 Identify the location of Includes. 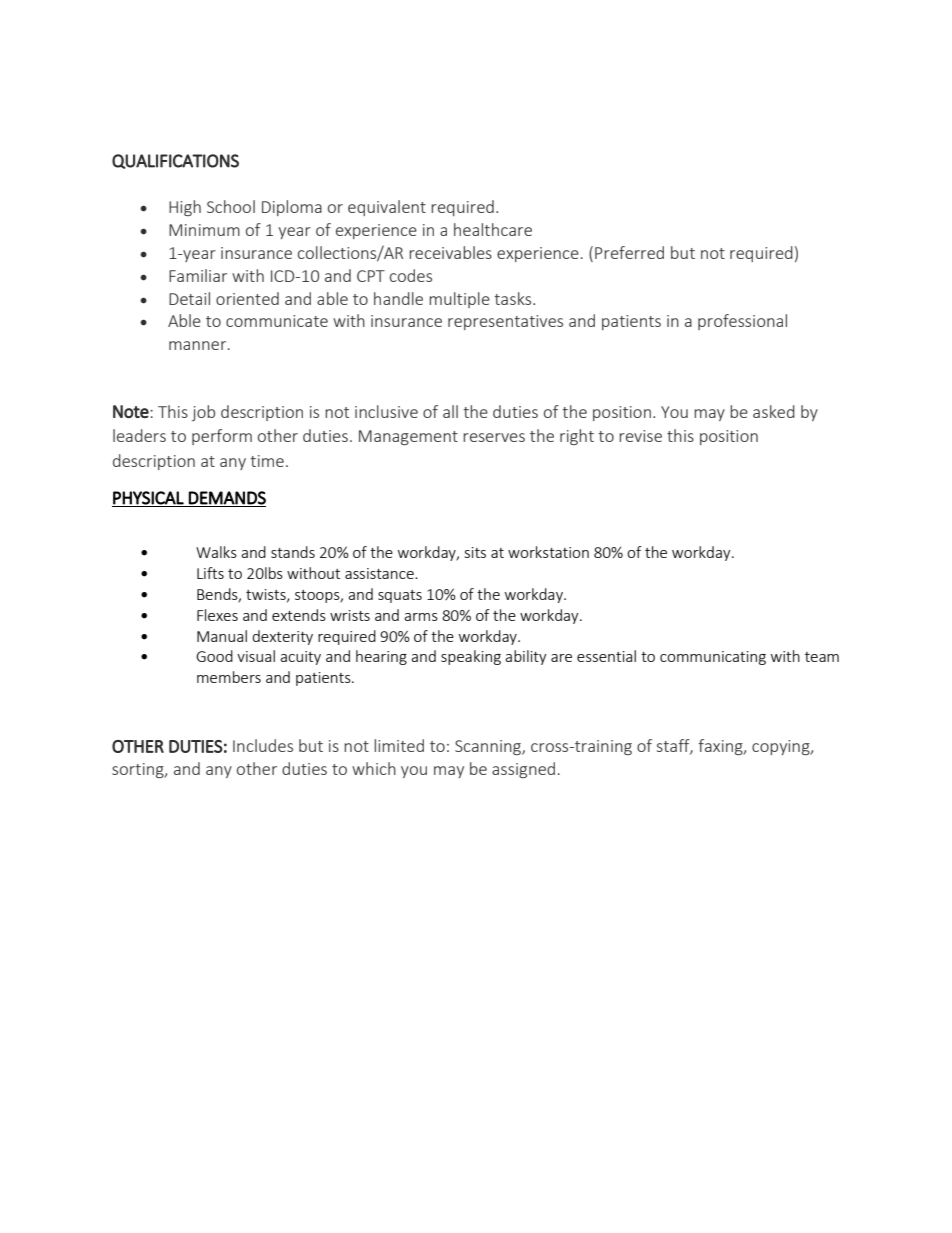
(263, 745).
